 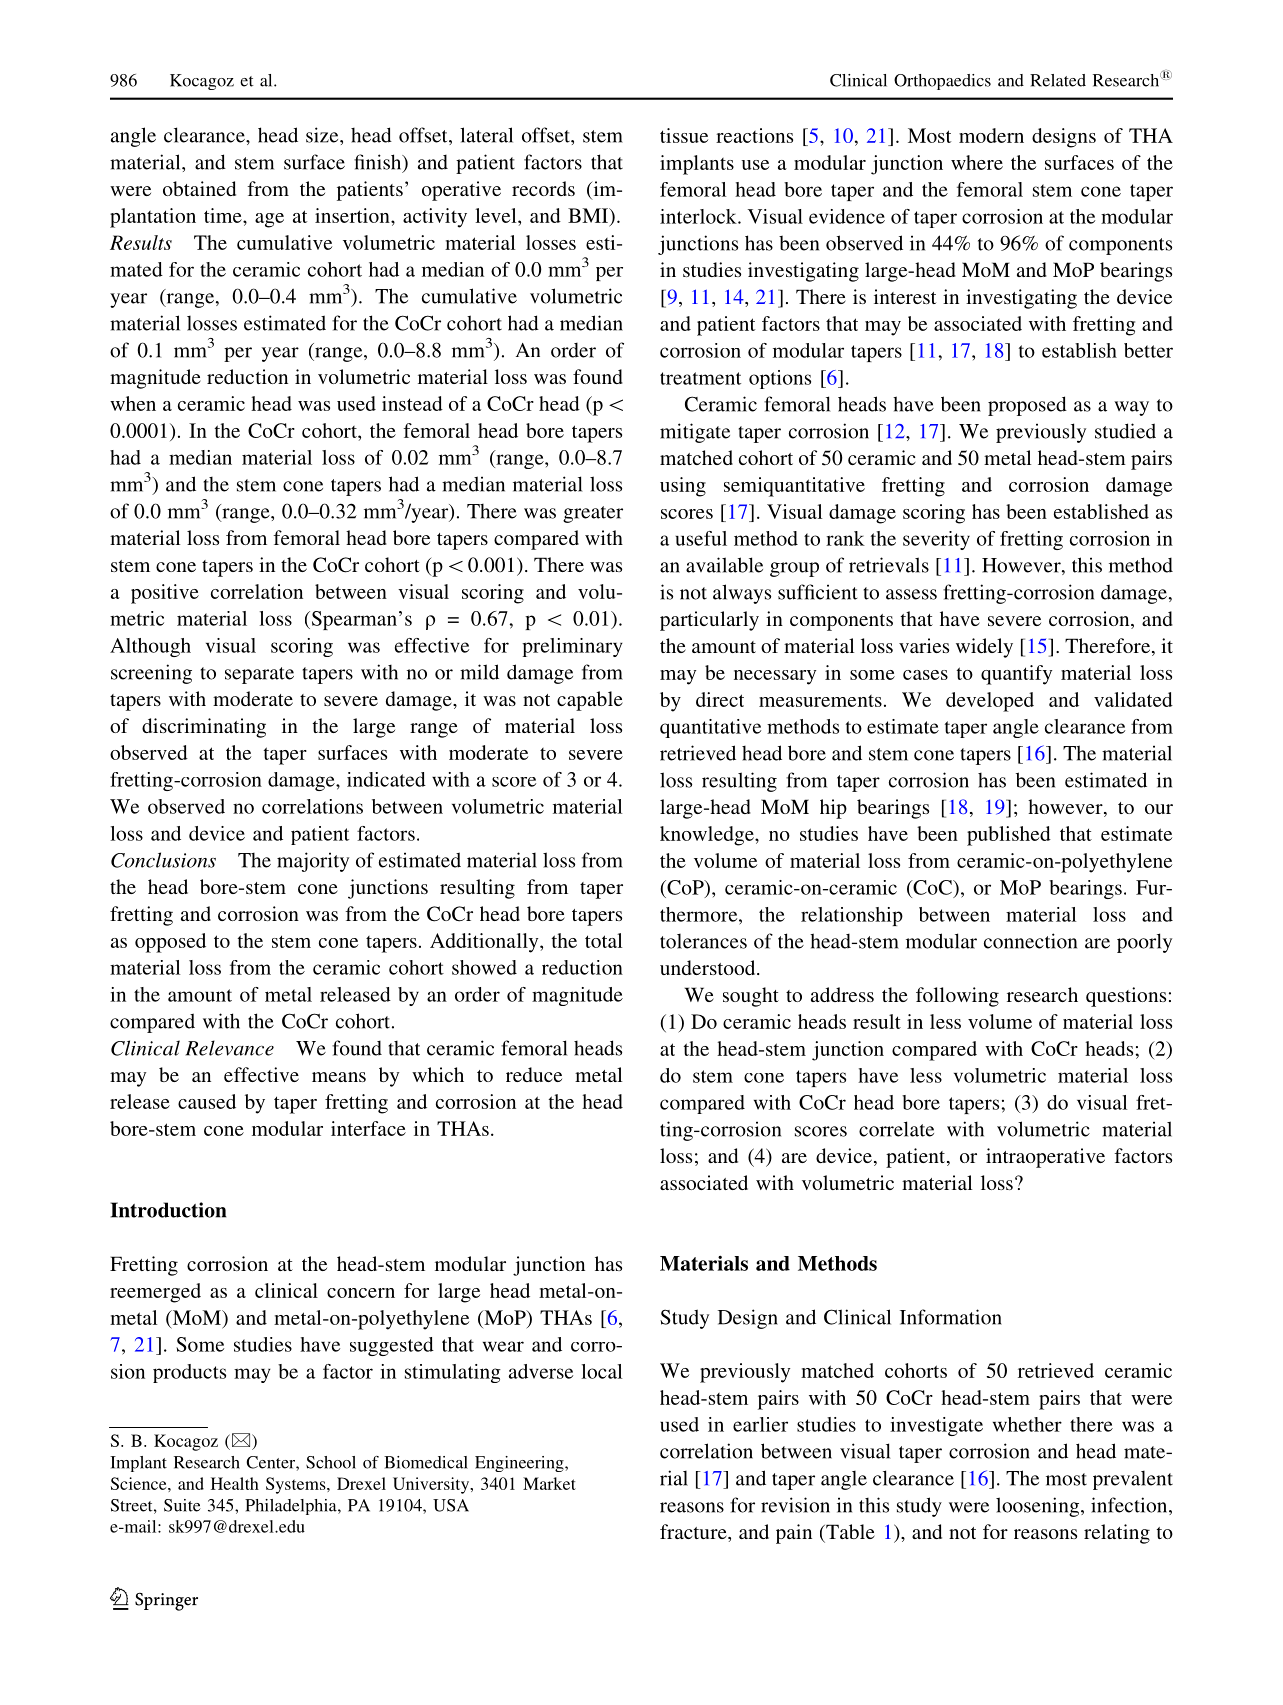 What do you see at coordinates (701, 538) in the screenshot?
I see `useful` at bounding box center [701, 538].
